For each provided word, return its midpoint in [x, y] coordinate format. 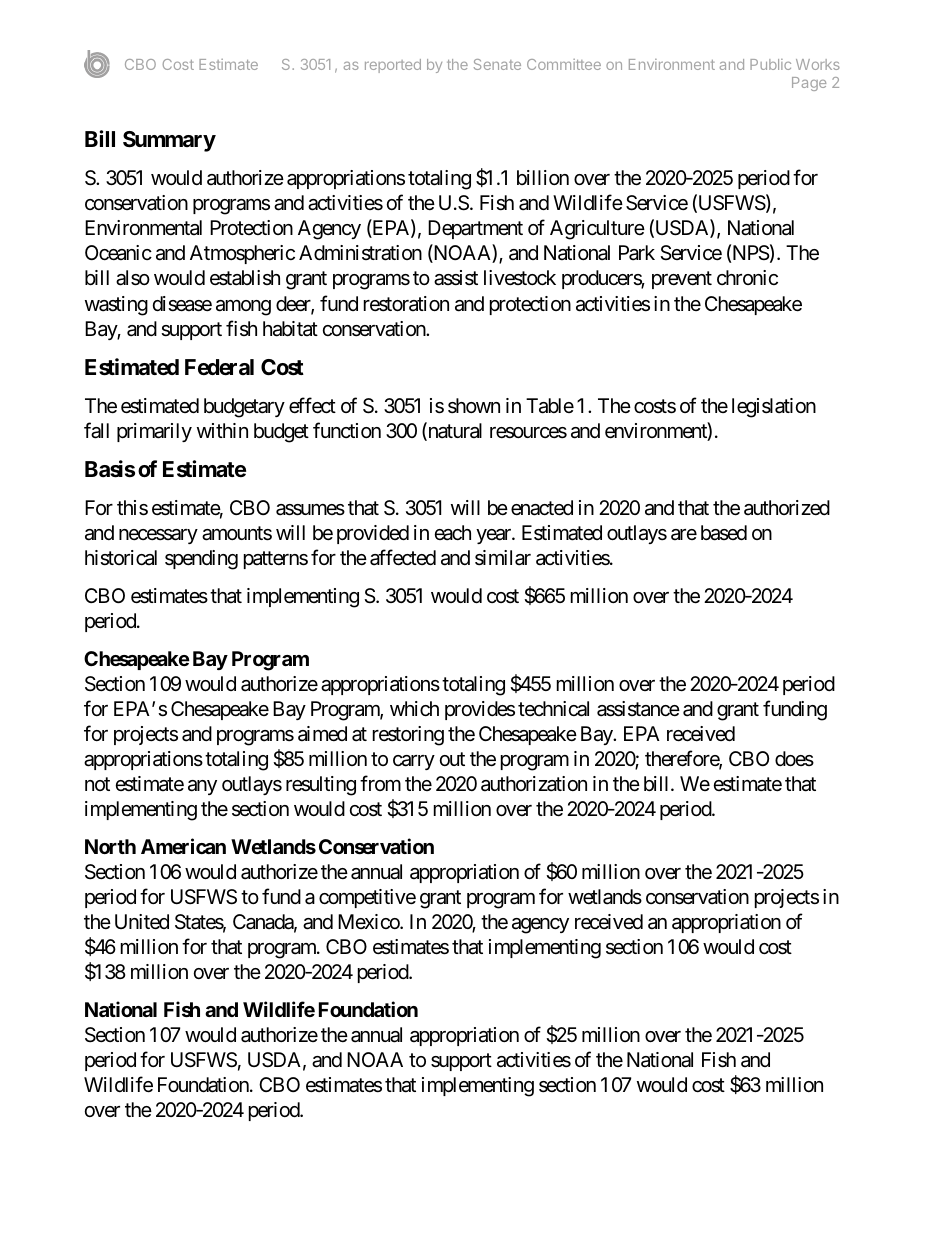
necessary [158, 536]
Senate [497, 64]
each [453, 533]
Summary [169, 141]
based [724, 533]
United [142, 922]
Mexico [369, 921]
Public [770, 64]
